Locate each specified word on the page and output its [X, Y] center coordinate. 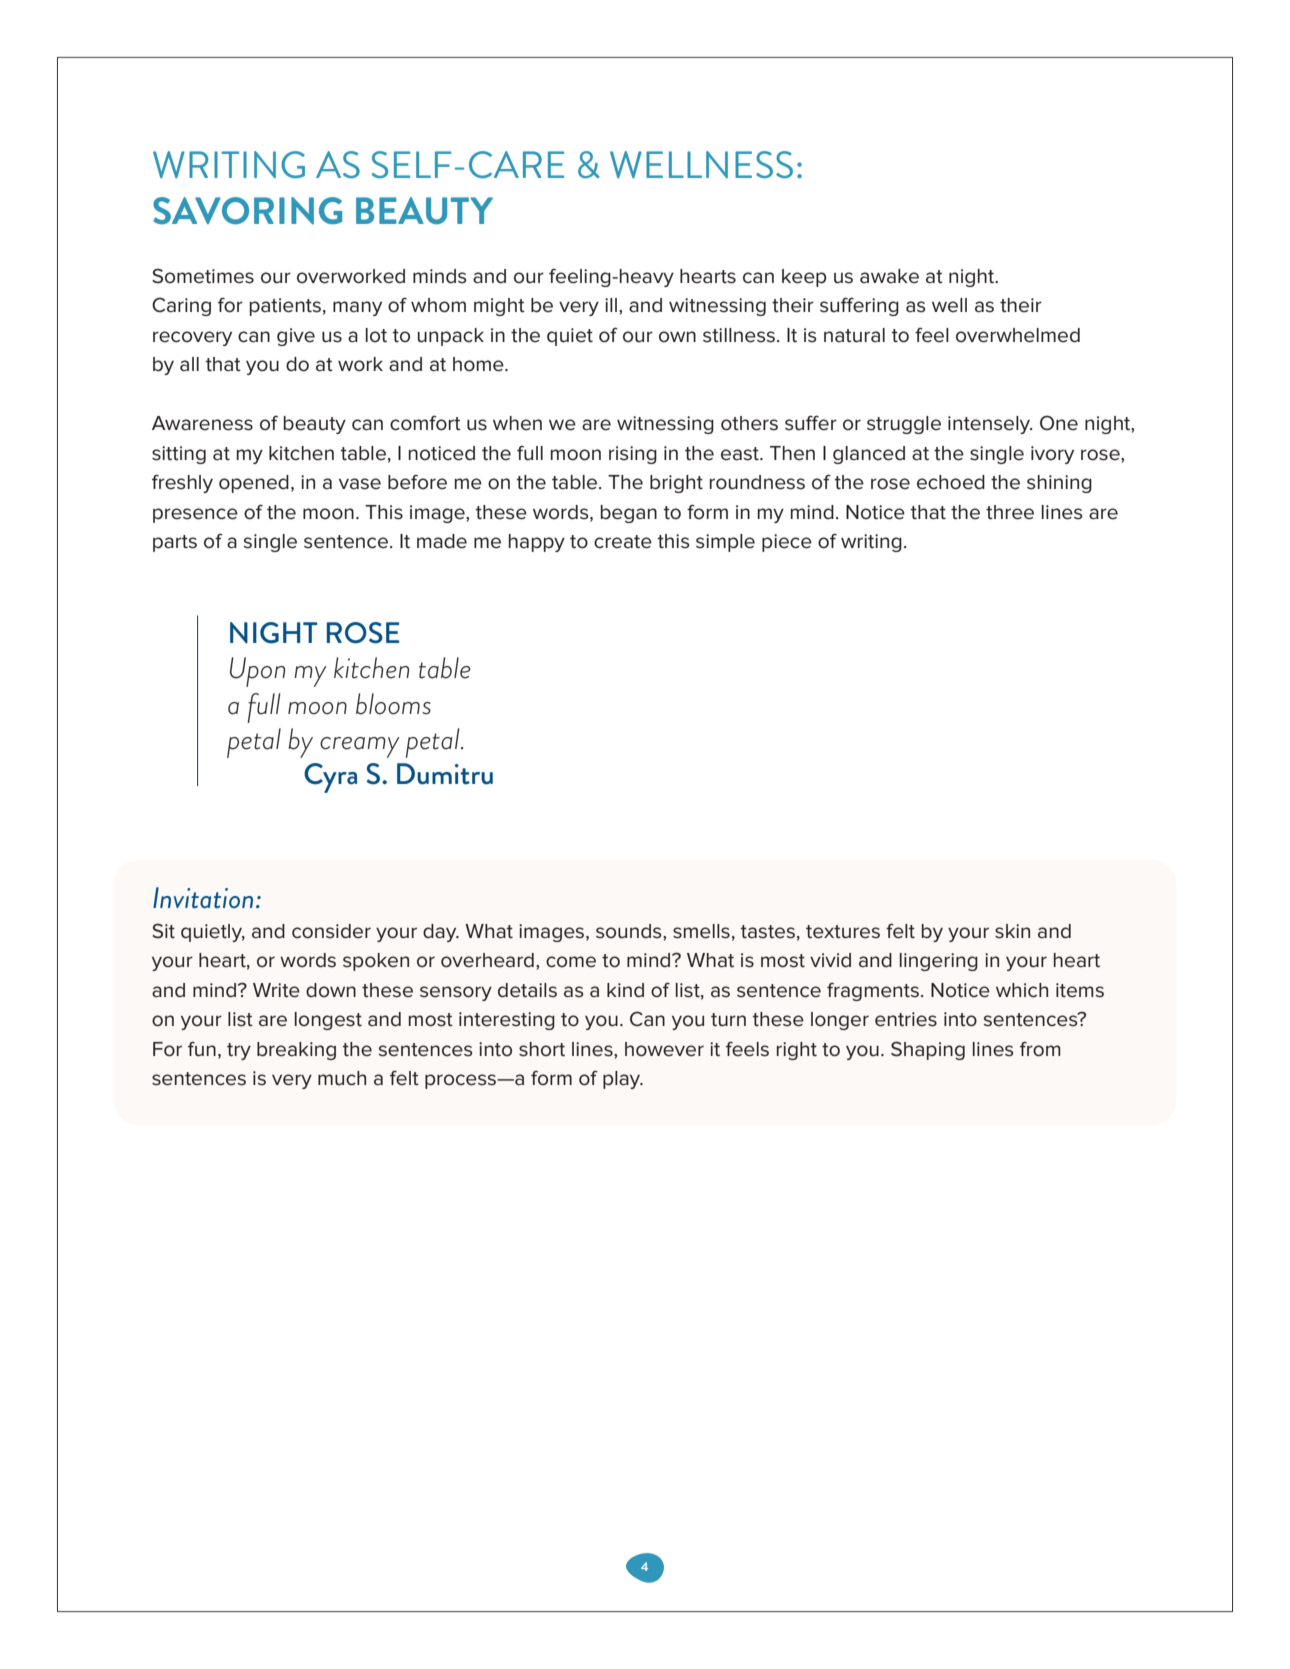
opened [254, 484]
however [664, 1049]
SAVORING [247, 210]
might [499, 307]
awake [889, 276]
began [629, 514]
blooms [393, 704]
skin [1012, 931]
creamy [359, 747]
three [1010, 512]
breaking [296, 1051]
